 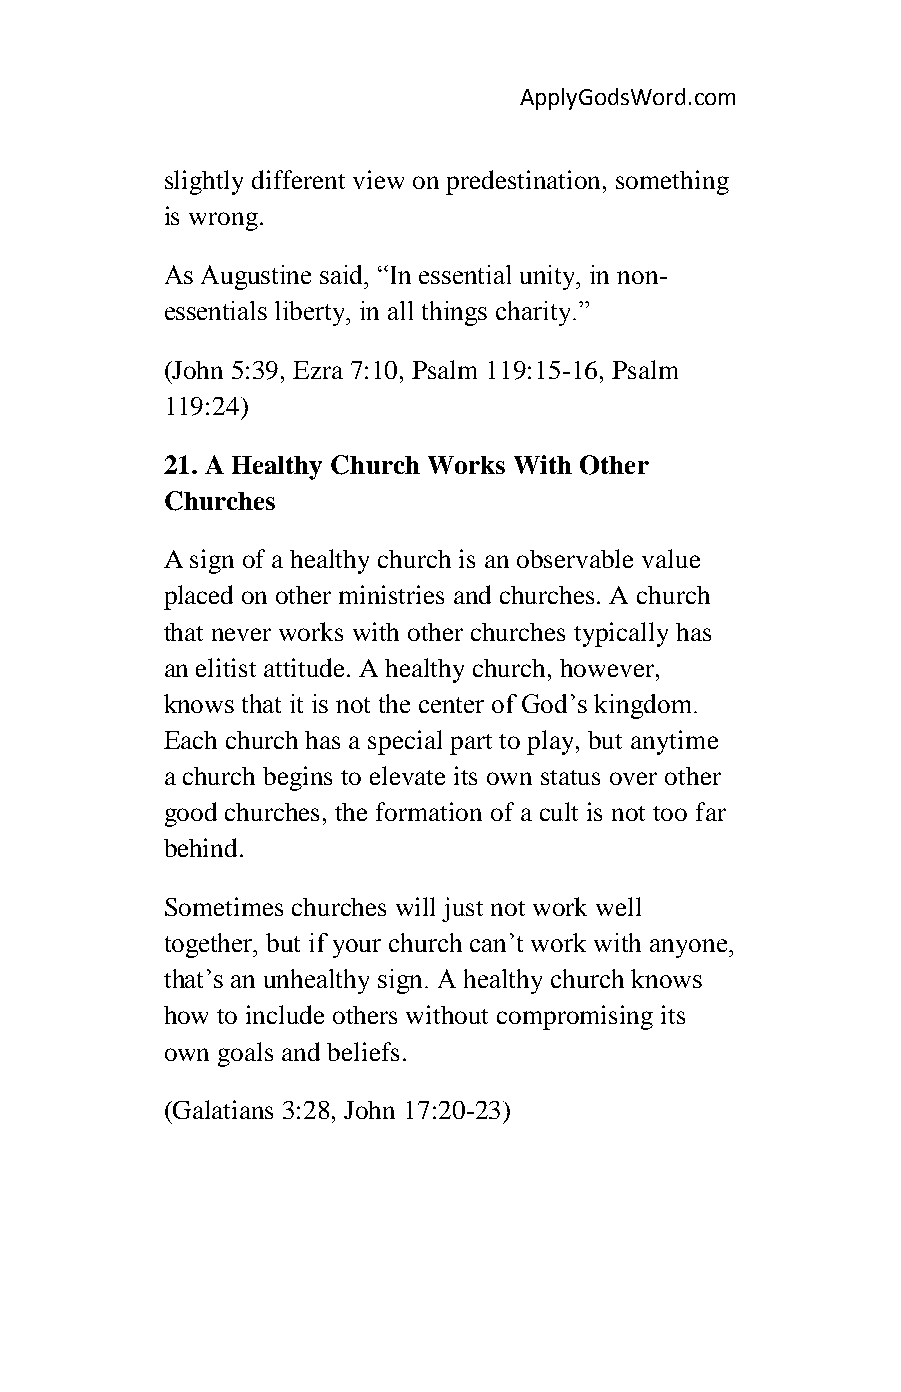 What do you see at coordinates (223, 221) in the screenshot?
I see `wrong` at bounding box center [223, 221].
